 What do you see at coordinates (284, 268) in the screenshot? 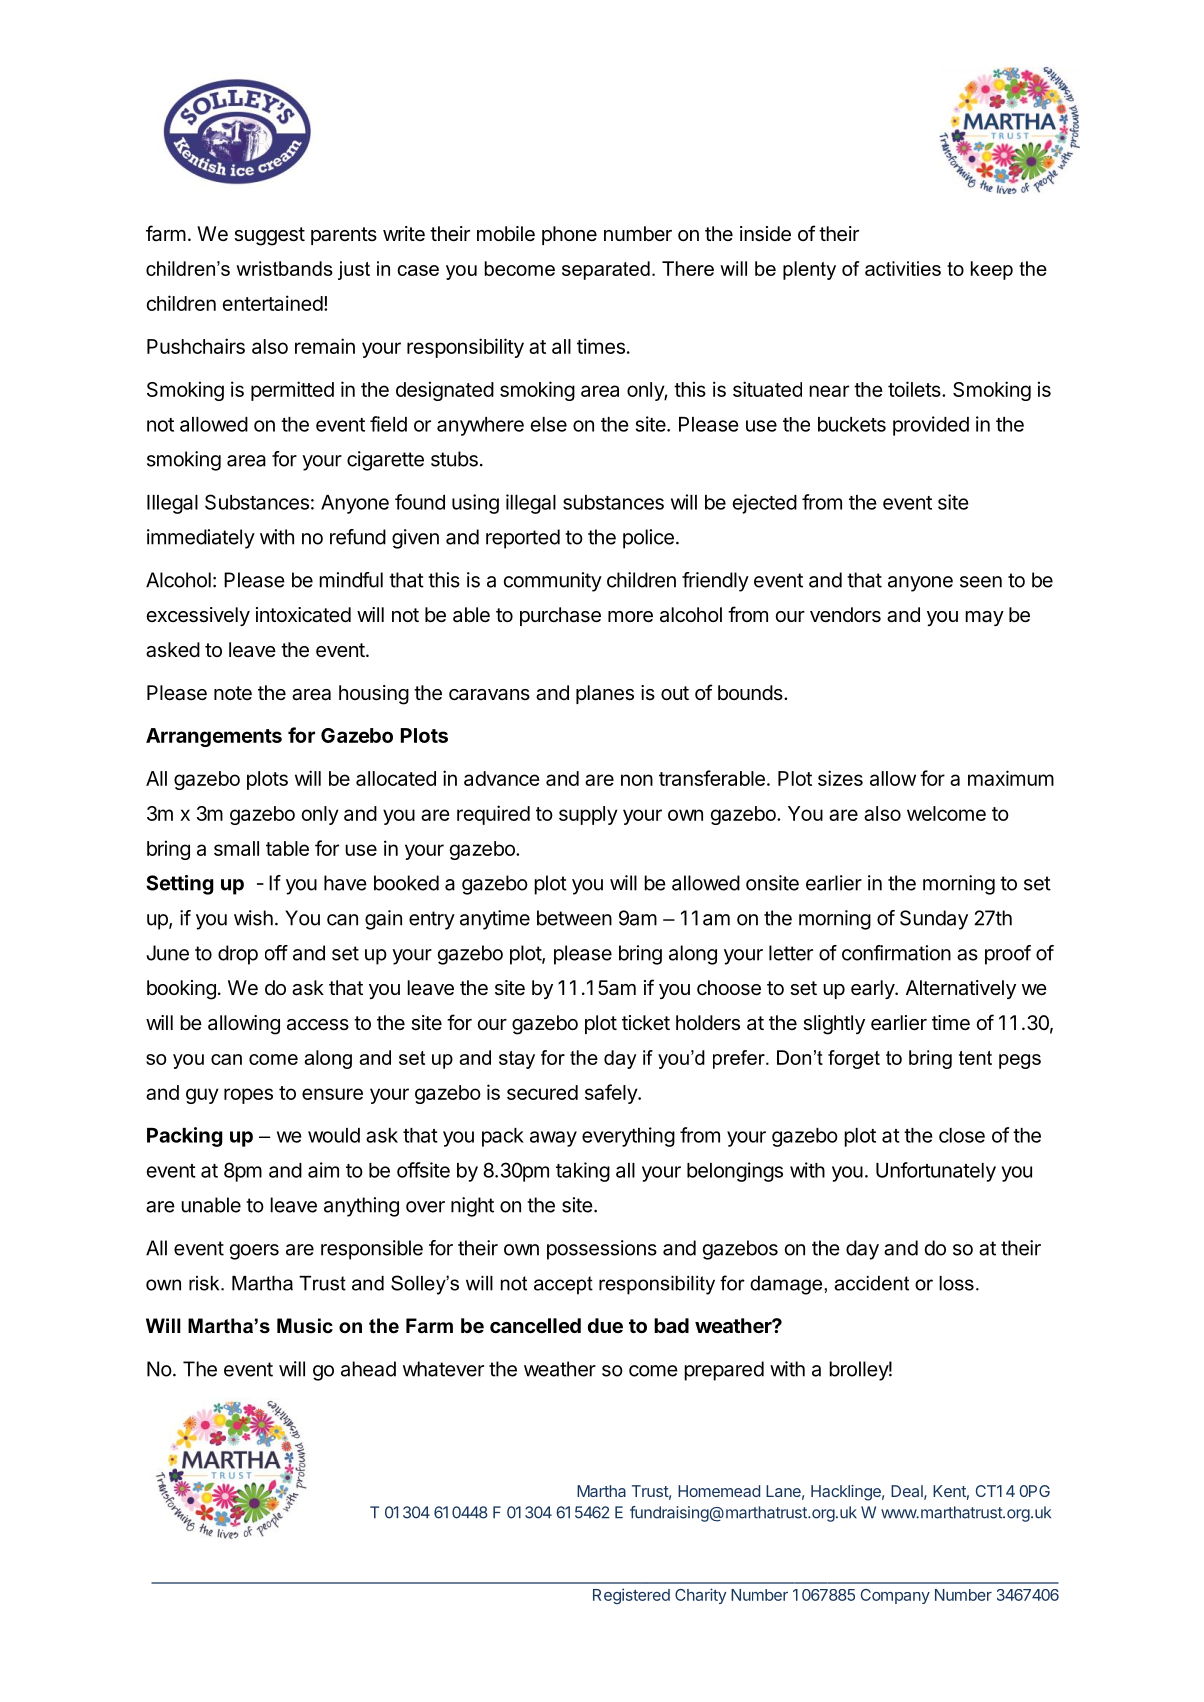
I see `wristbands` at bounding box center [284, 268].
